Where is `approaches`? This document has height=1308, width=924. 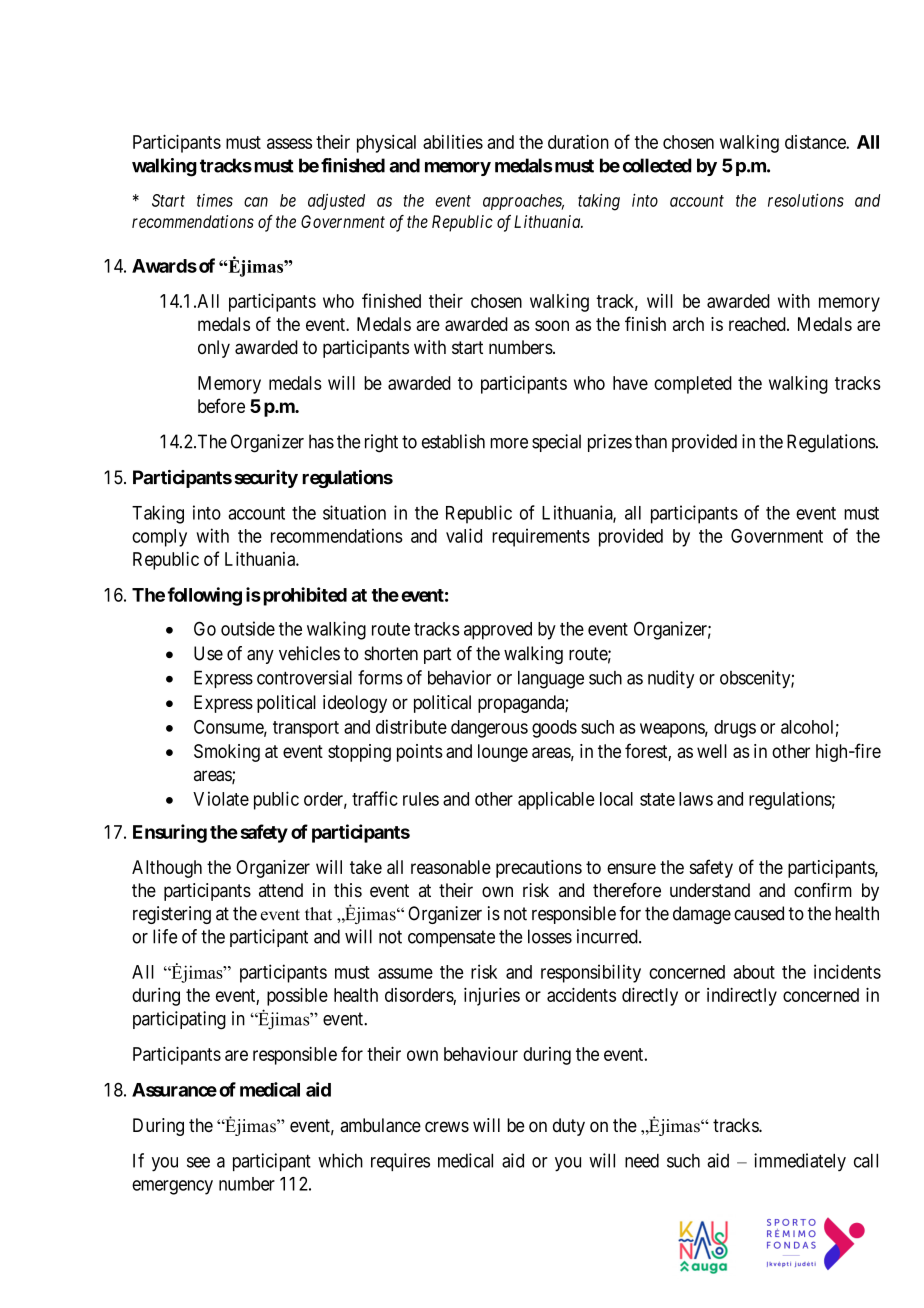
approaches is located at coordinates (523, 202).
